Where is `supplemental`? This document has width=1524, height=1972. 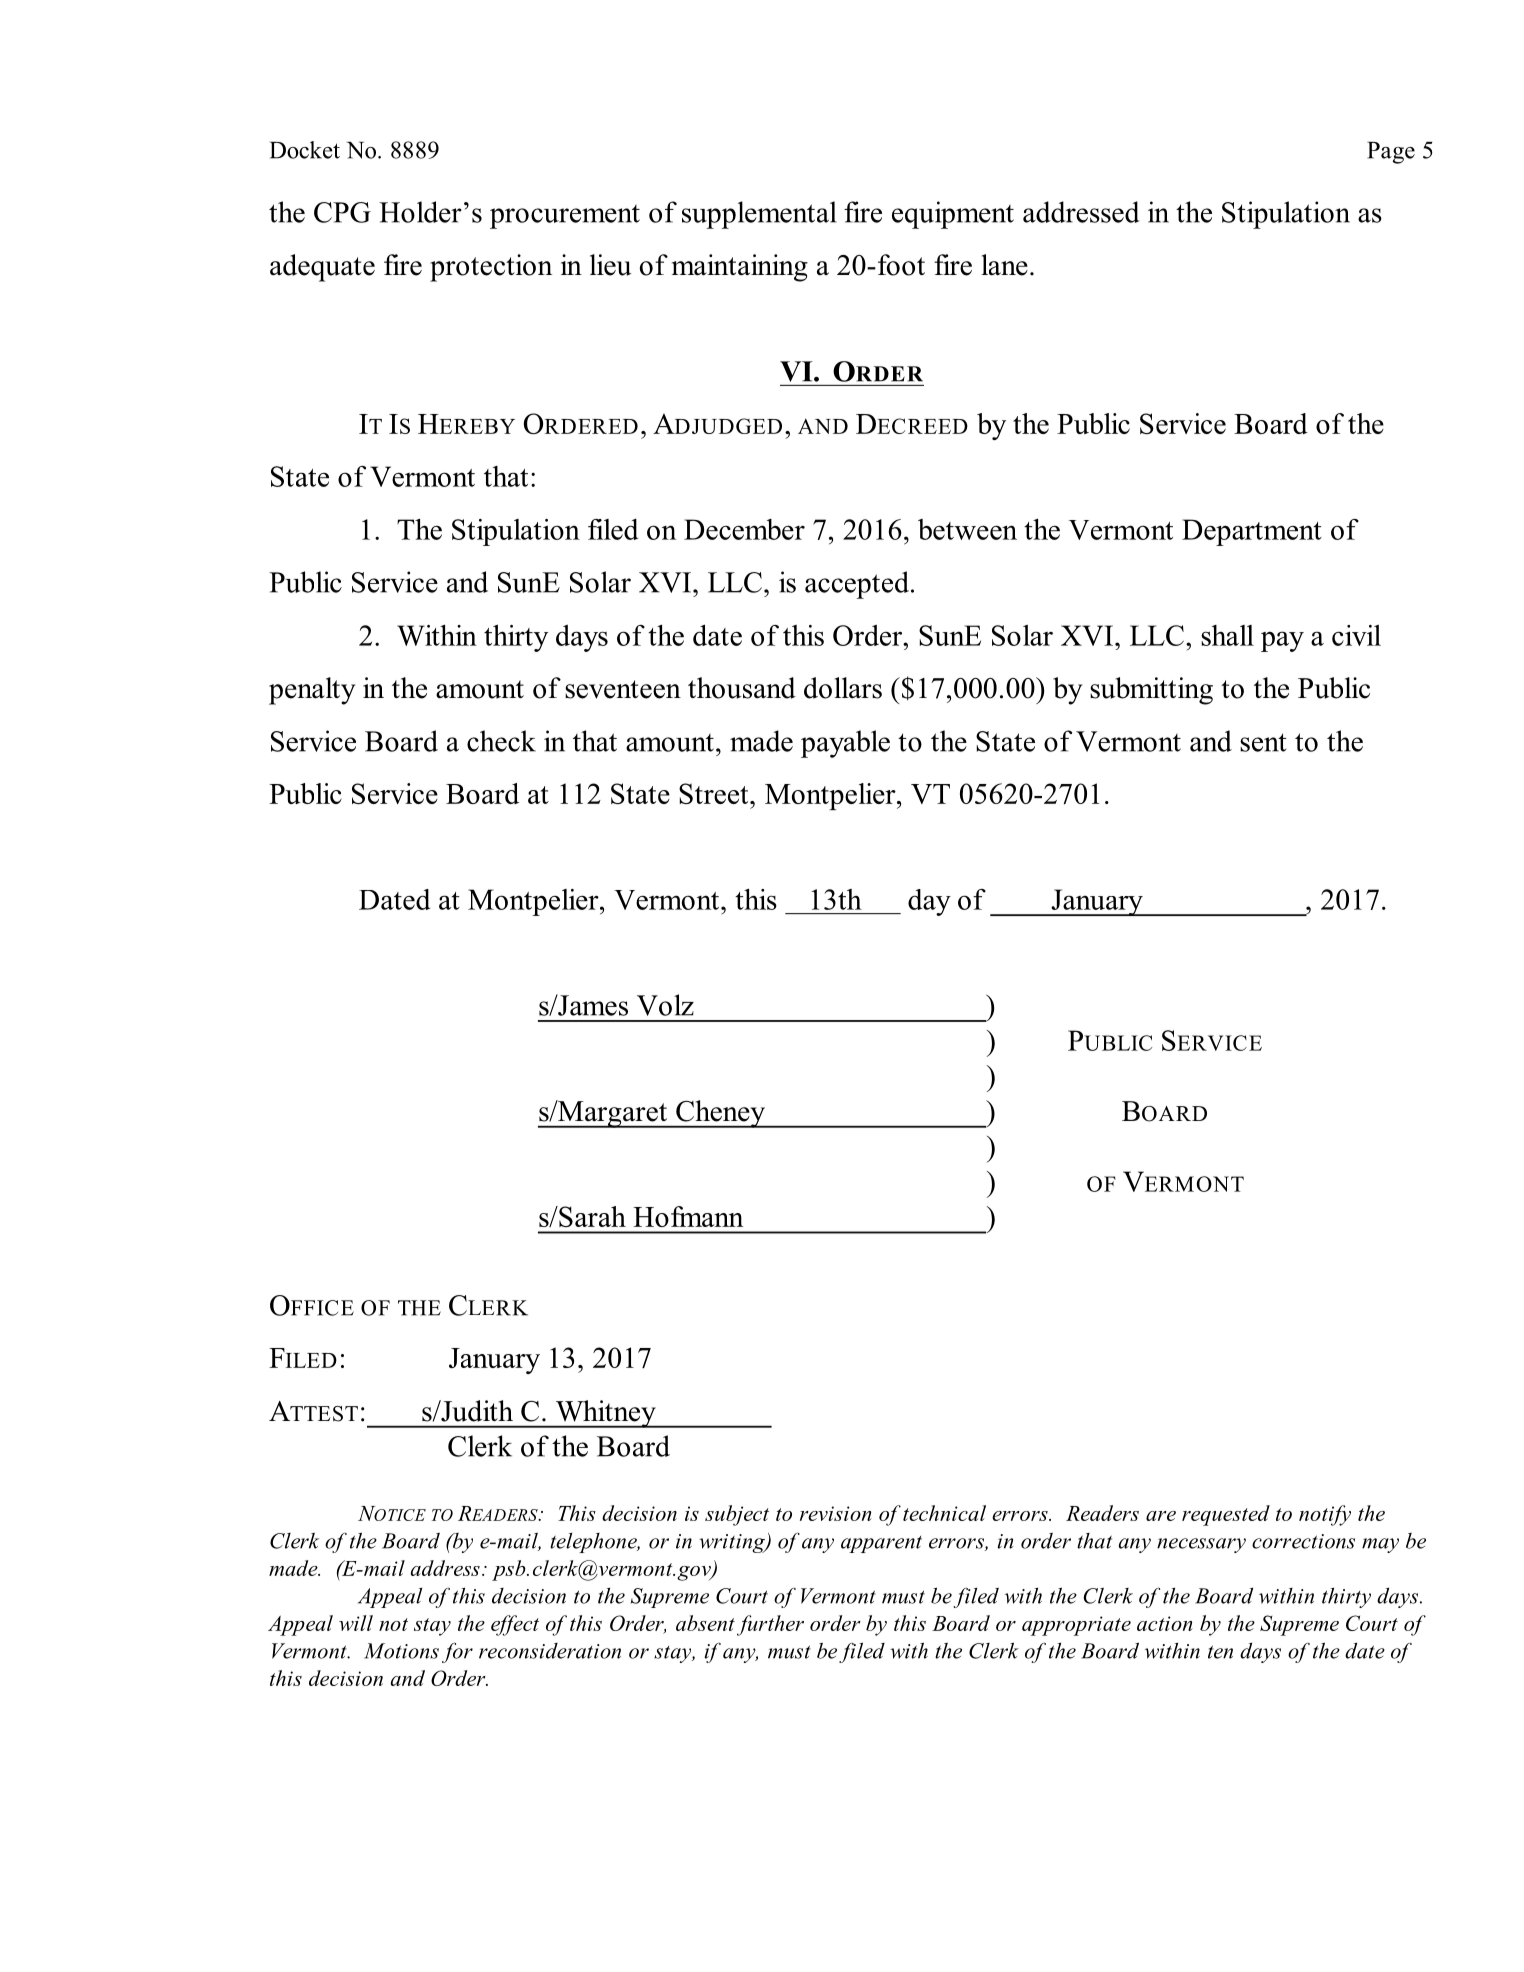 supplemental is located at coordinates (759, 215).
